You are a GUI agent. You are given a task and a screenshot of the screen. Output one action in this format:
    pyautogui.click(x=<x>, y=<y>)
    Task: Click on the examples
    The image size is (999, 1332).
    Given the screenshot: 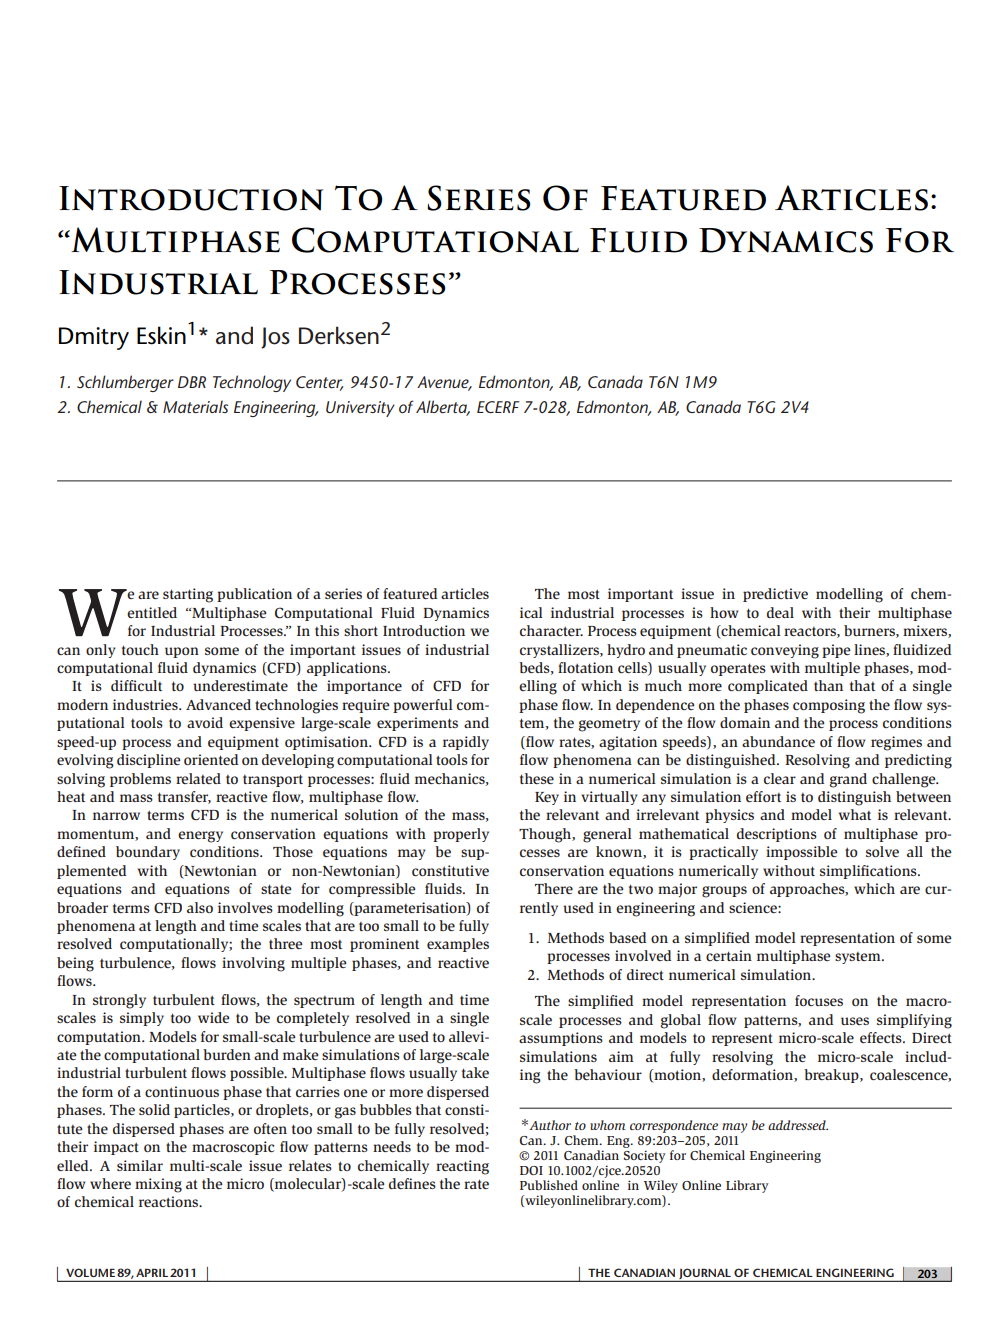 What is the action you would take?
    pyautogui.click(x=458, y=945)
